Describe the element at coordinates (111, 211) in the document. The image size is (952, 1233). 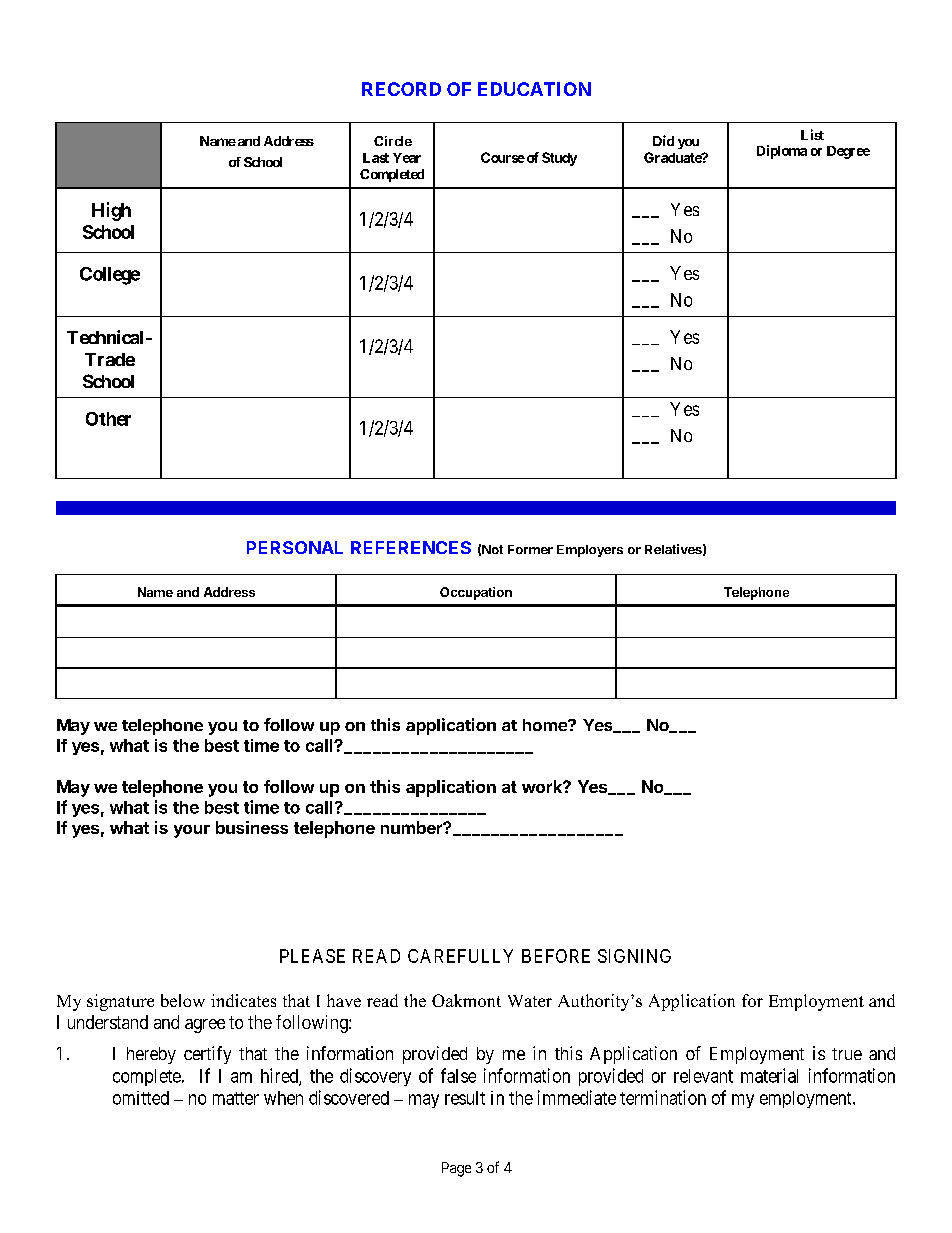
I see `High` at that location.
